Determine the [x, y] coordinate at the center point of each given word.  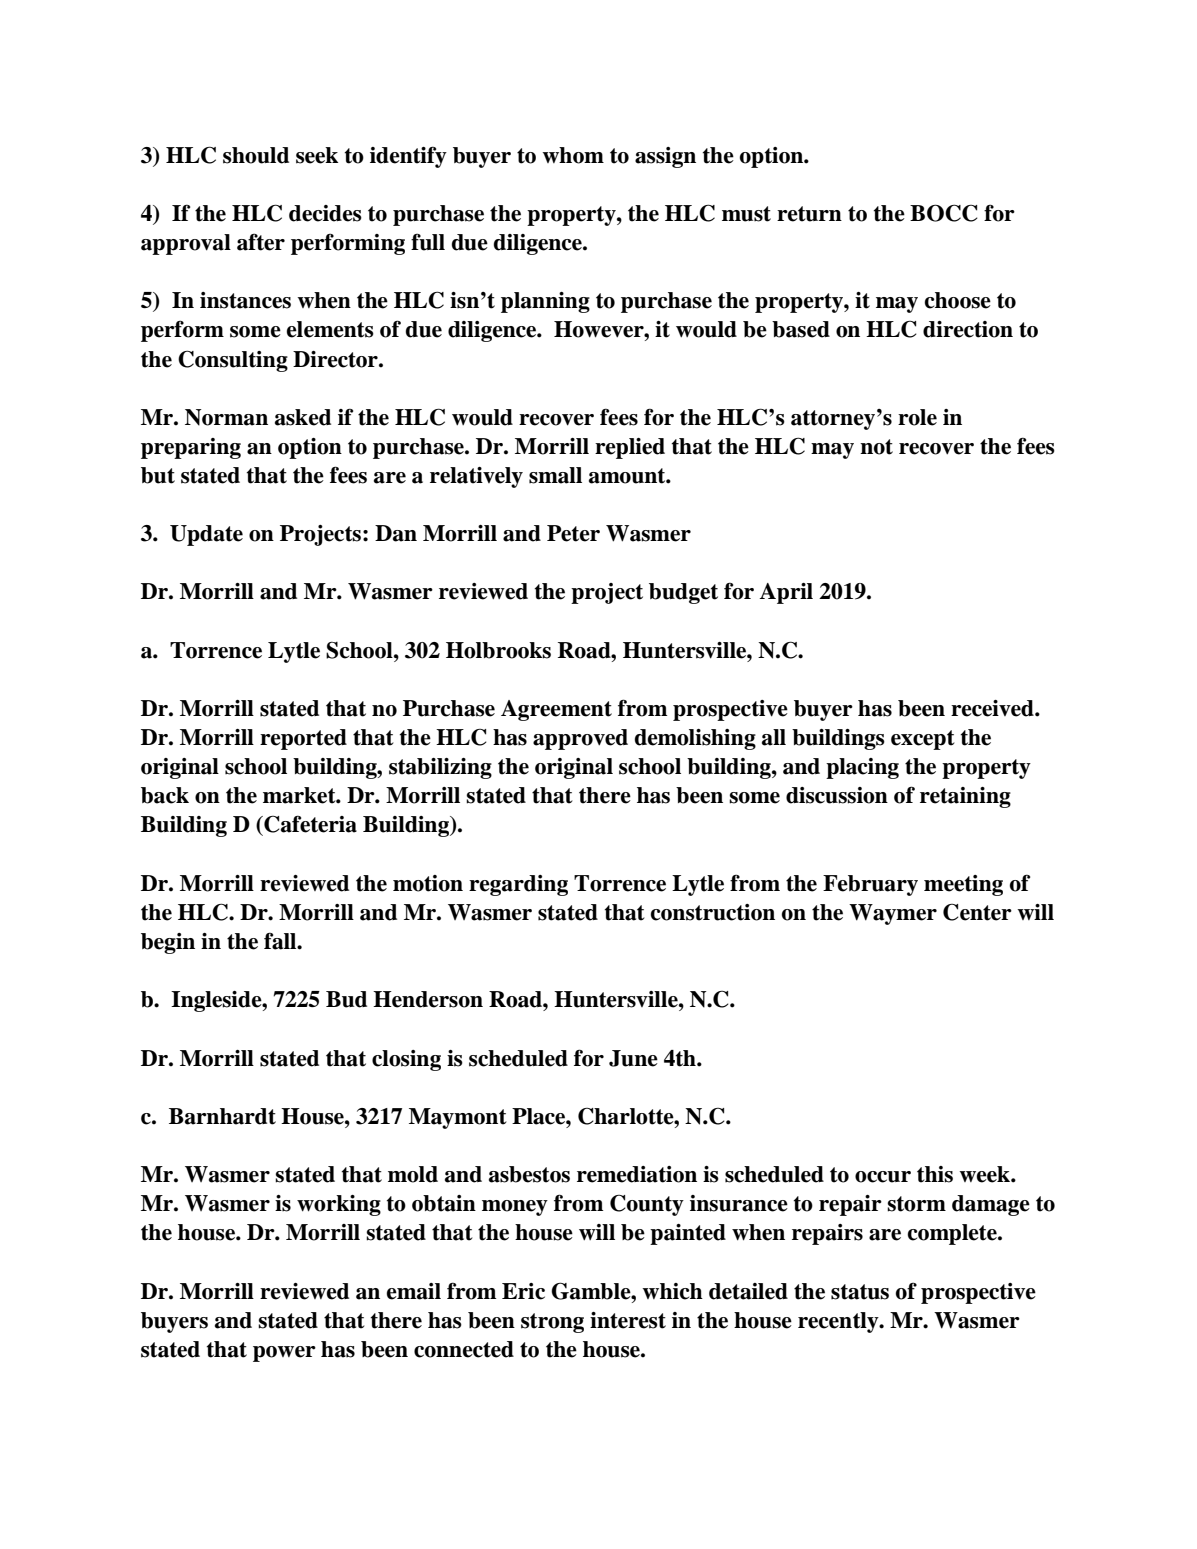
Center [977, 912]
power [284, 1354]
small [555, 475]
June [633, 1058]
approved [580, 739]
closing [406, 1060]
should [256, 155]
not [876, 447]
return [809, 214]
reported [303, 739]
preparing [191, 448]
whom [573, 155]
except [923, 740]
